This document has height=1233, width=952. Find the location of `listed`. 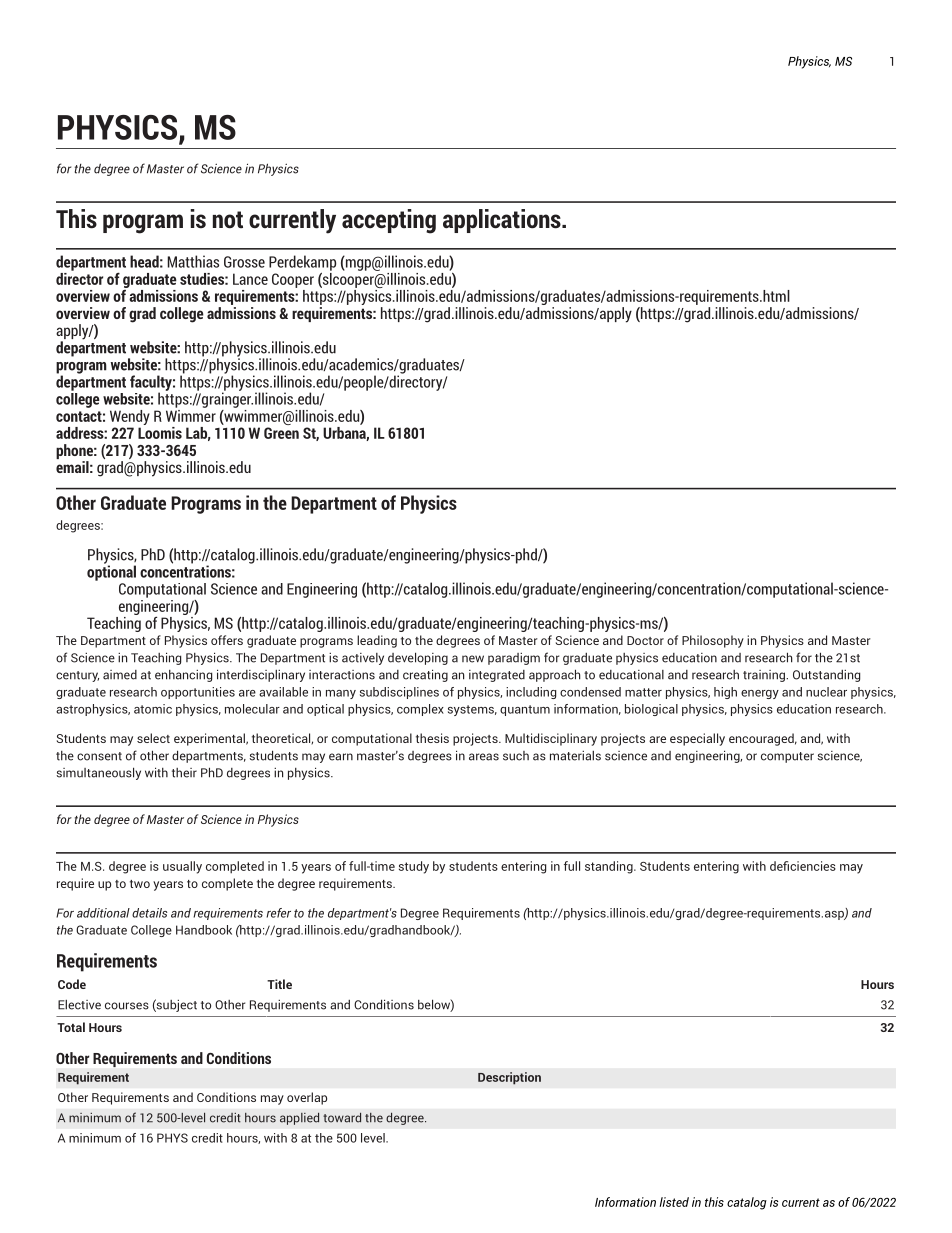

listed is located at coordinates (674, 1202).
